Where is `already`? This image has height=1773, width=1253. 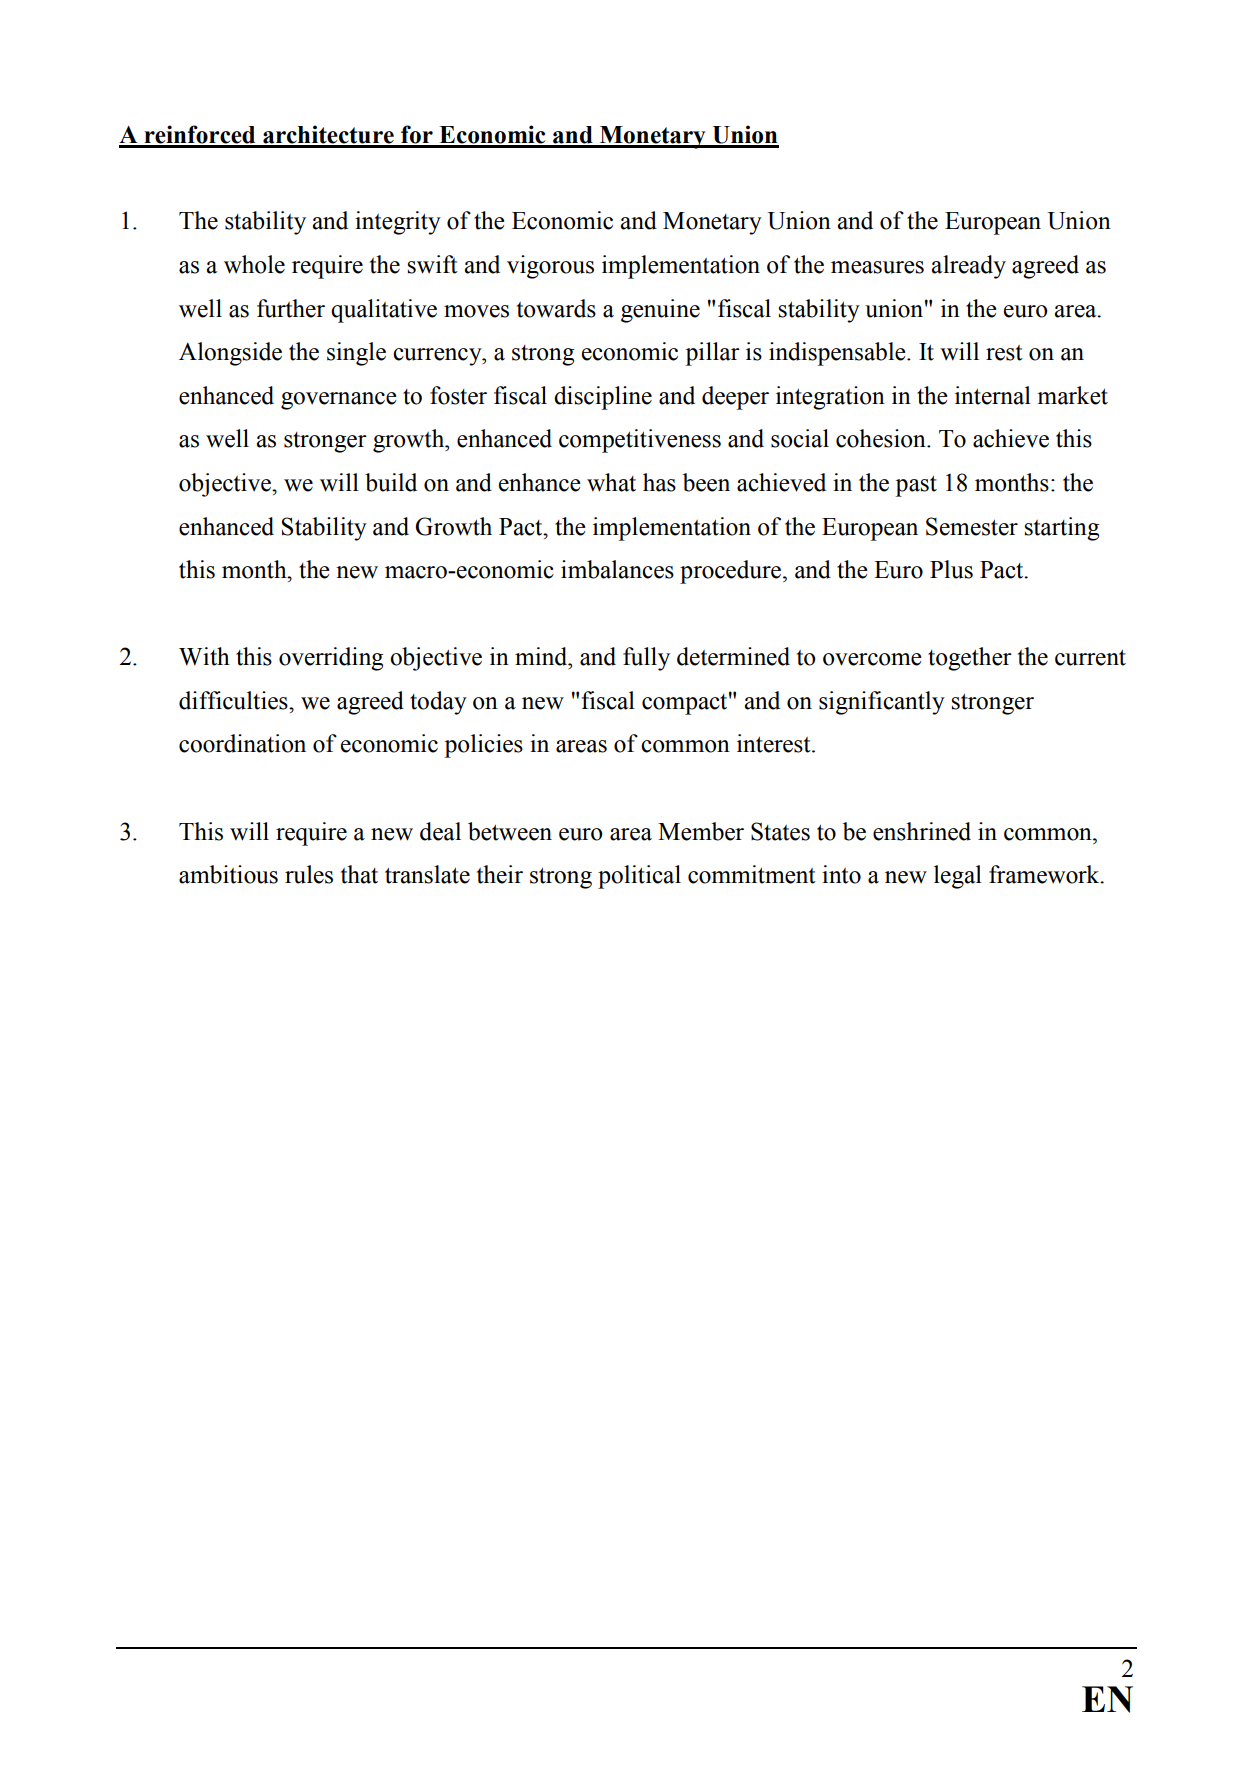
already is located at coordinates (969, 267).
